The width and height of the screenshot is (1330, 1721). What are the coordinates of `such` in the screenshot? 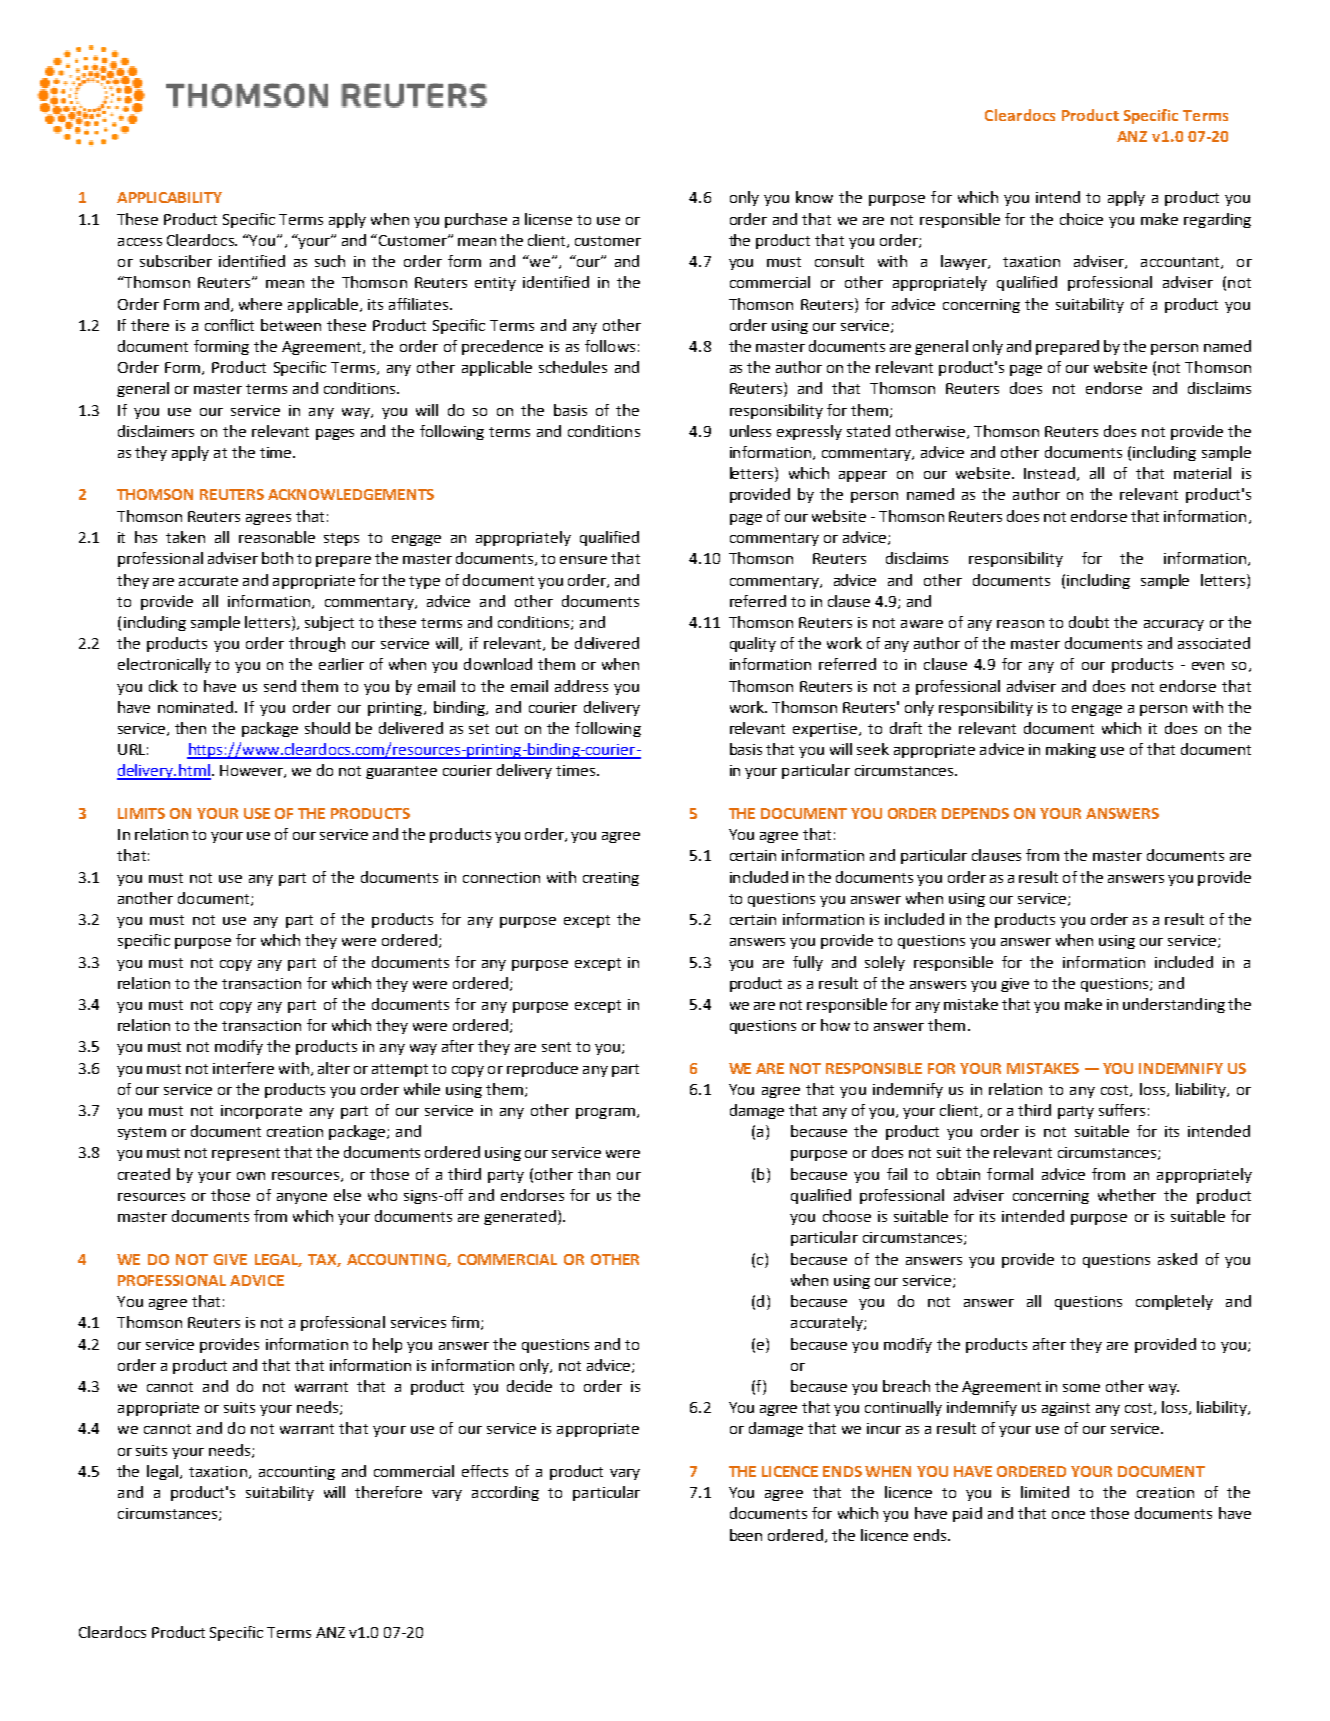 It's located at (330, 261).
